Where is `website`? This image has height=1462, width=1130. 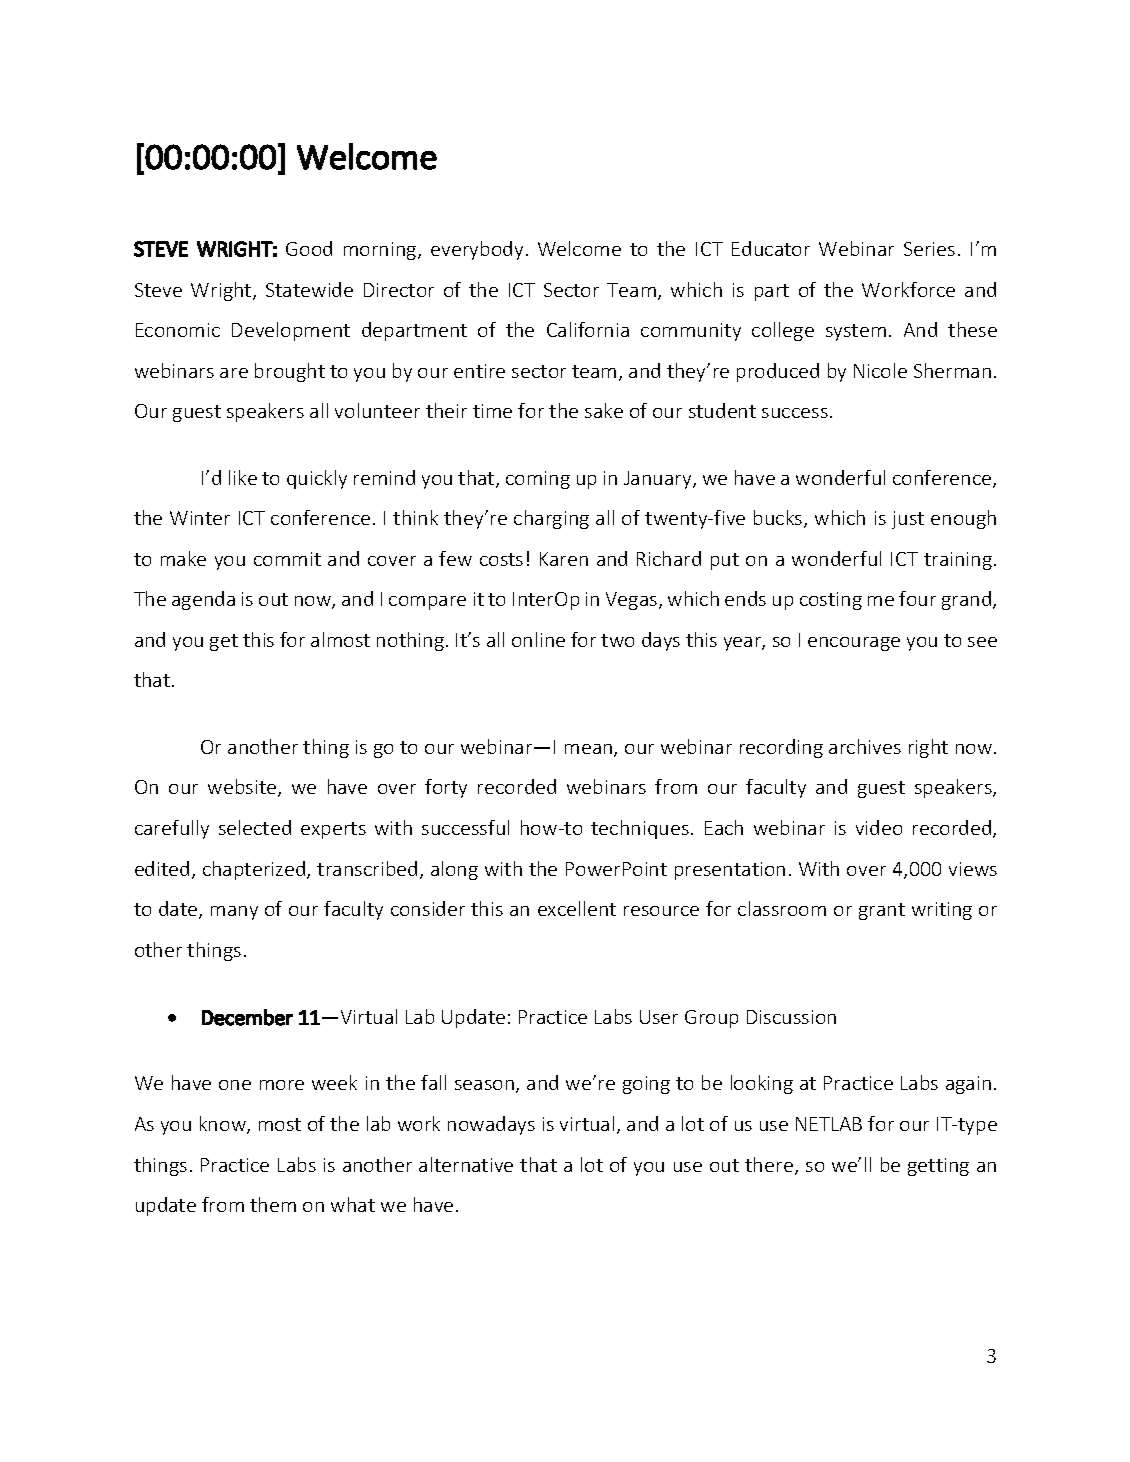
website is located at coordinates (243, 788).
